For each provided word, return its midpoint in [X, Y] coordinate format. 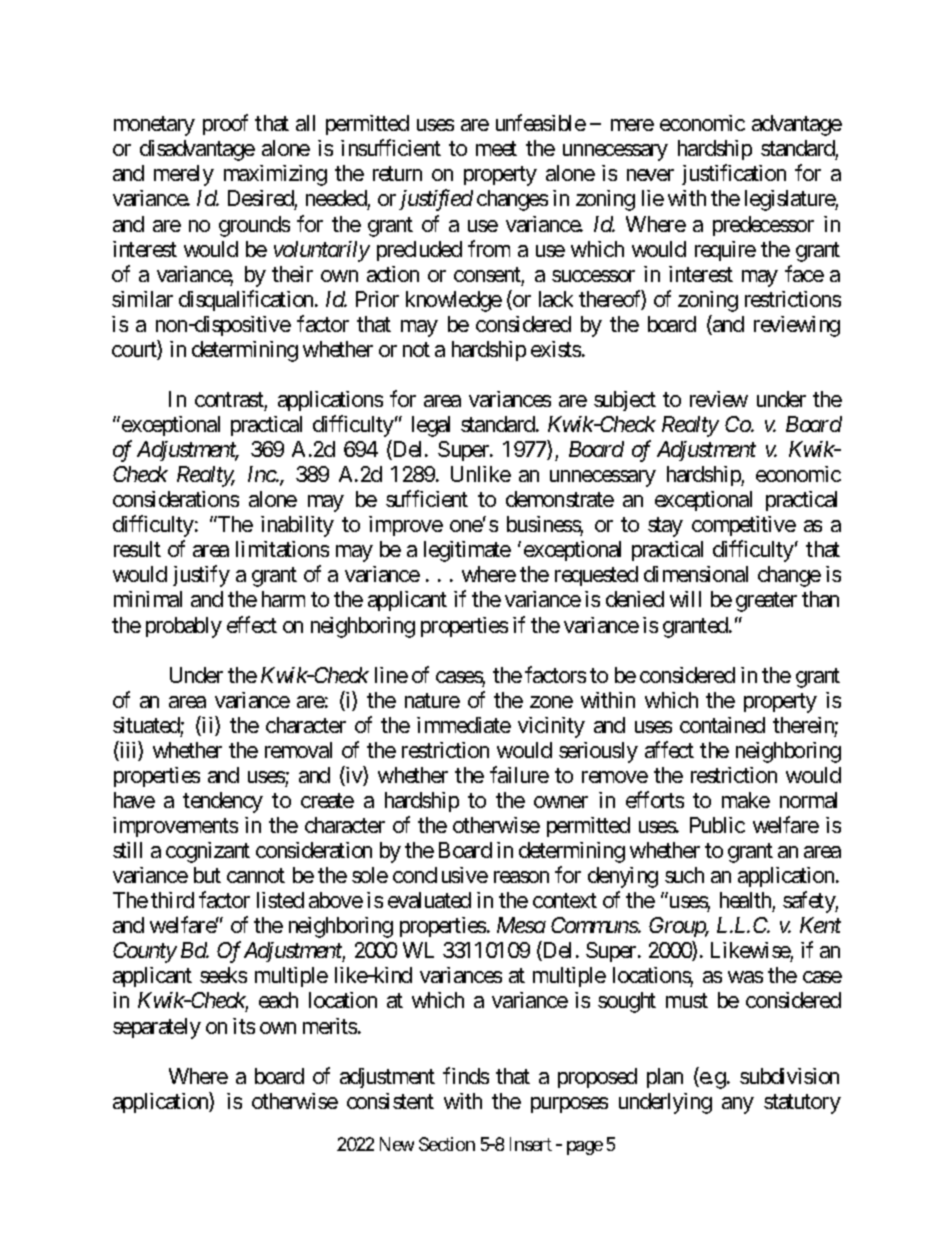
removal [298, 750]
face [804, 273]
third [172, 900]
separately [157, 1028]
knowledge [454, 301]
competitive [744, 526]
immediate [464, 725]
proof [225, 124]
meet [496, 149]
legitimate [467, 551]
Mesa [521, 925]
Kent [820, 925]
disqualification [247, 300]
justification [734, 175]
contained [722, 725]
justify [201, 576]
